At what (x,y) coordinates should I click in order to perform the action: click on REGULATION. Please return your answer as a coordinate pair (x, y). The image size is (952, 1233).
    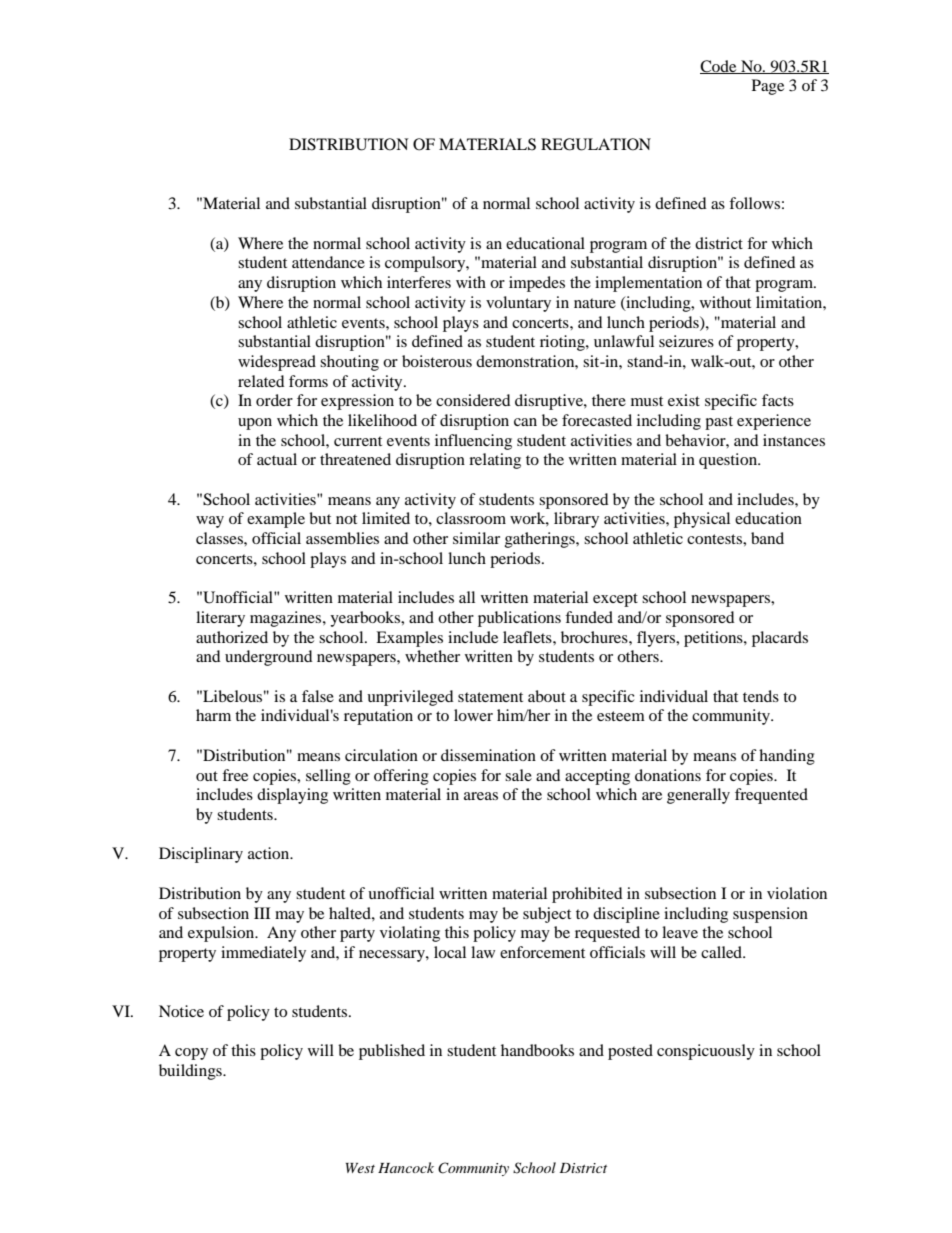
    Looking at the image, I should click on (596, 144).
